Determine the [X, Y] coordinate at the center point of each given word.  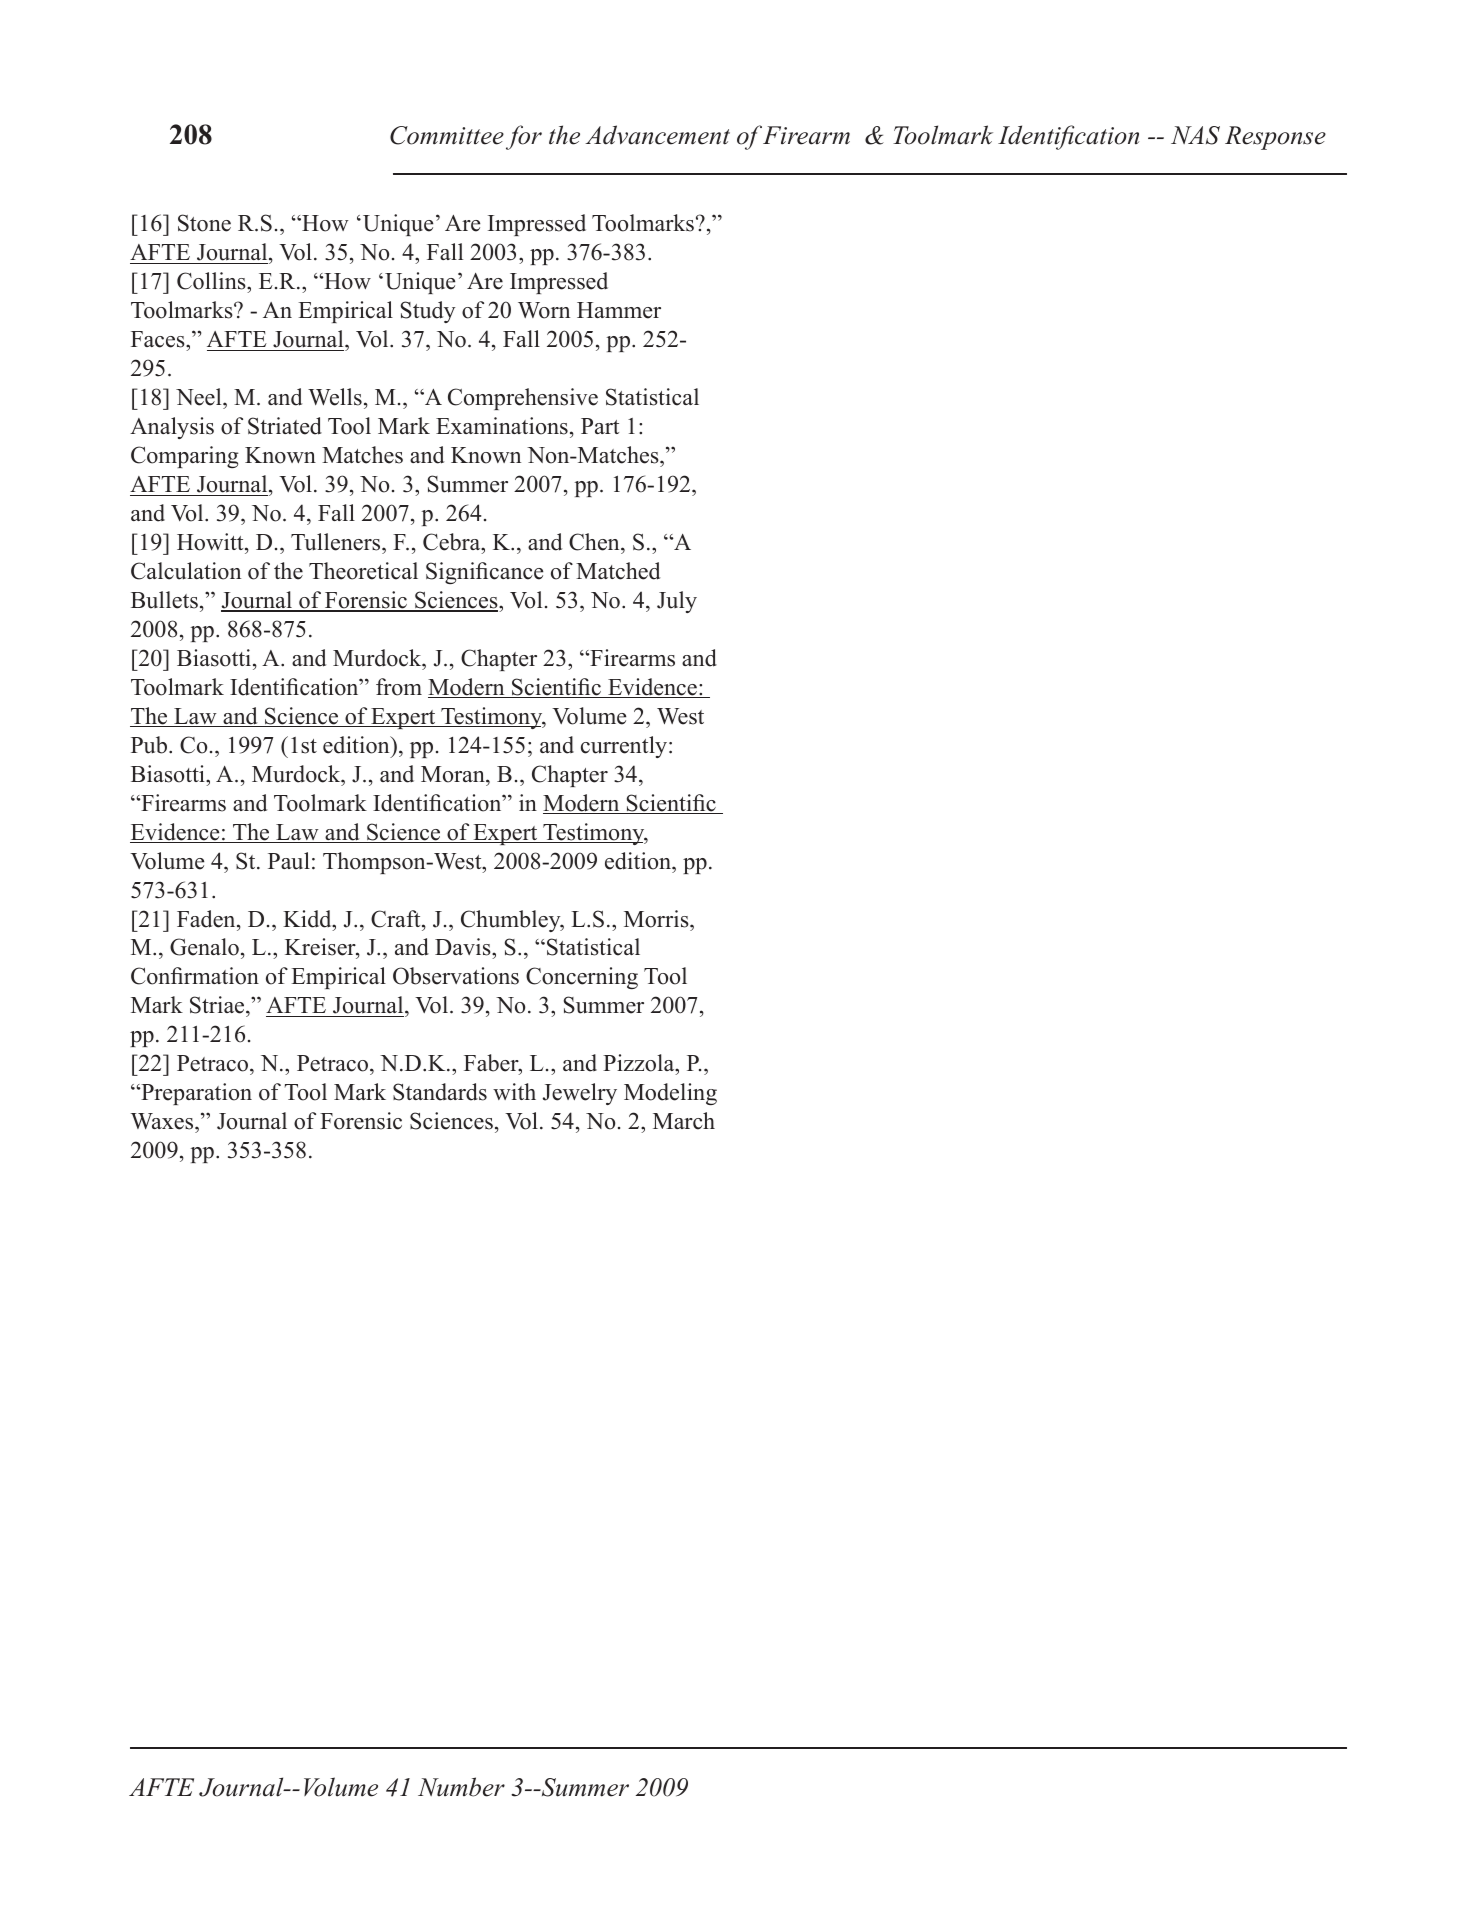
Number [461, 1787]
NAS [1195, 135]
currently [625, 747]
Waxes [163, 1123]
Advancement [657, 135]
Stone [204, 223]
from [399, 687]
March [684, 1121]
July [677, 602]
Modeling [670, 1094]
